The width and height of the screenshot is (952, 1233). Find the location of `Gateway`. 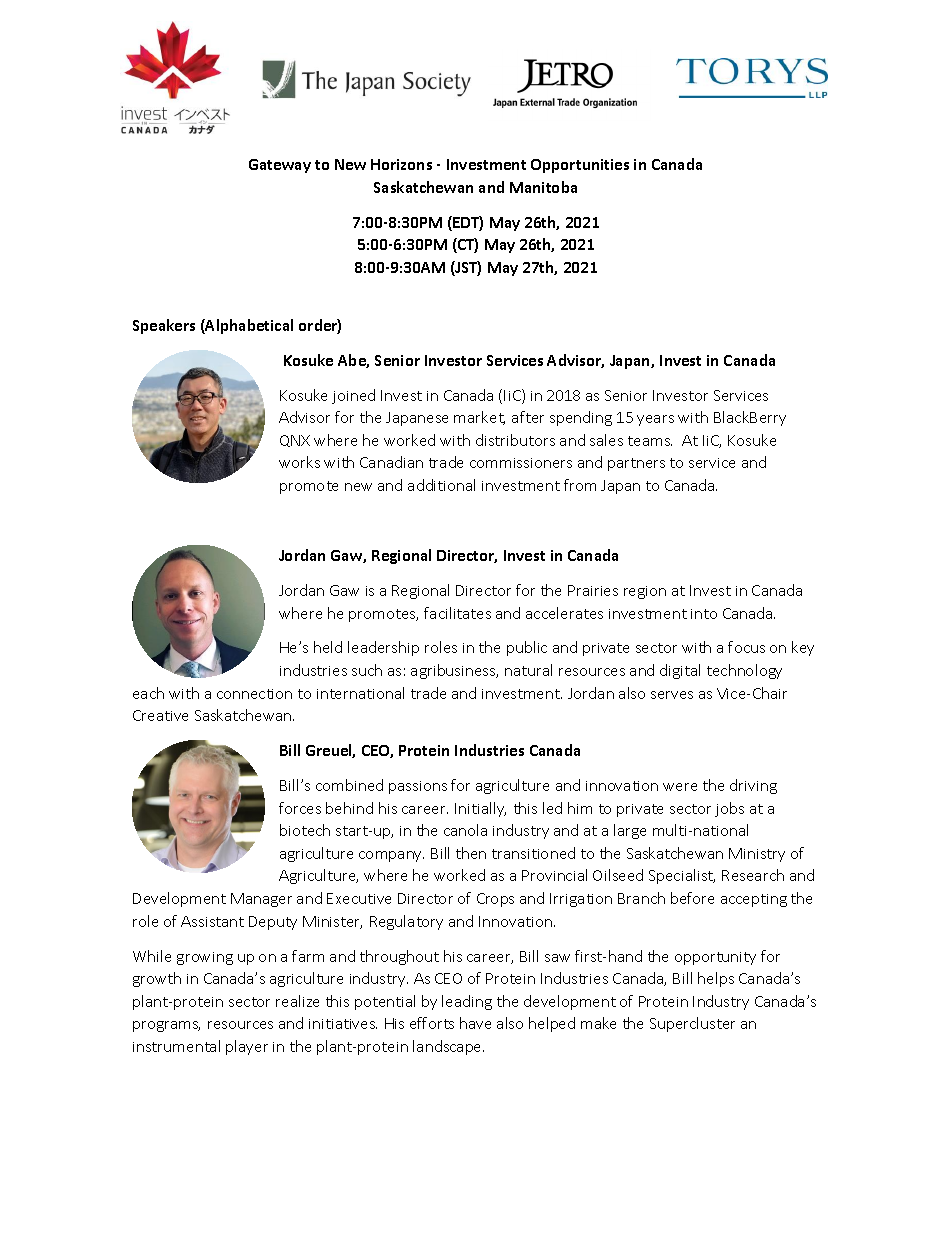

Gateway is located at coordinates (280, 166).
